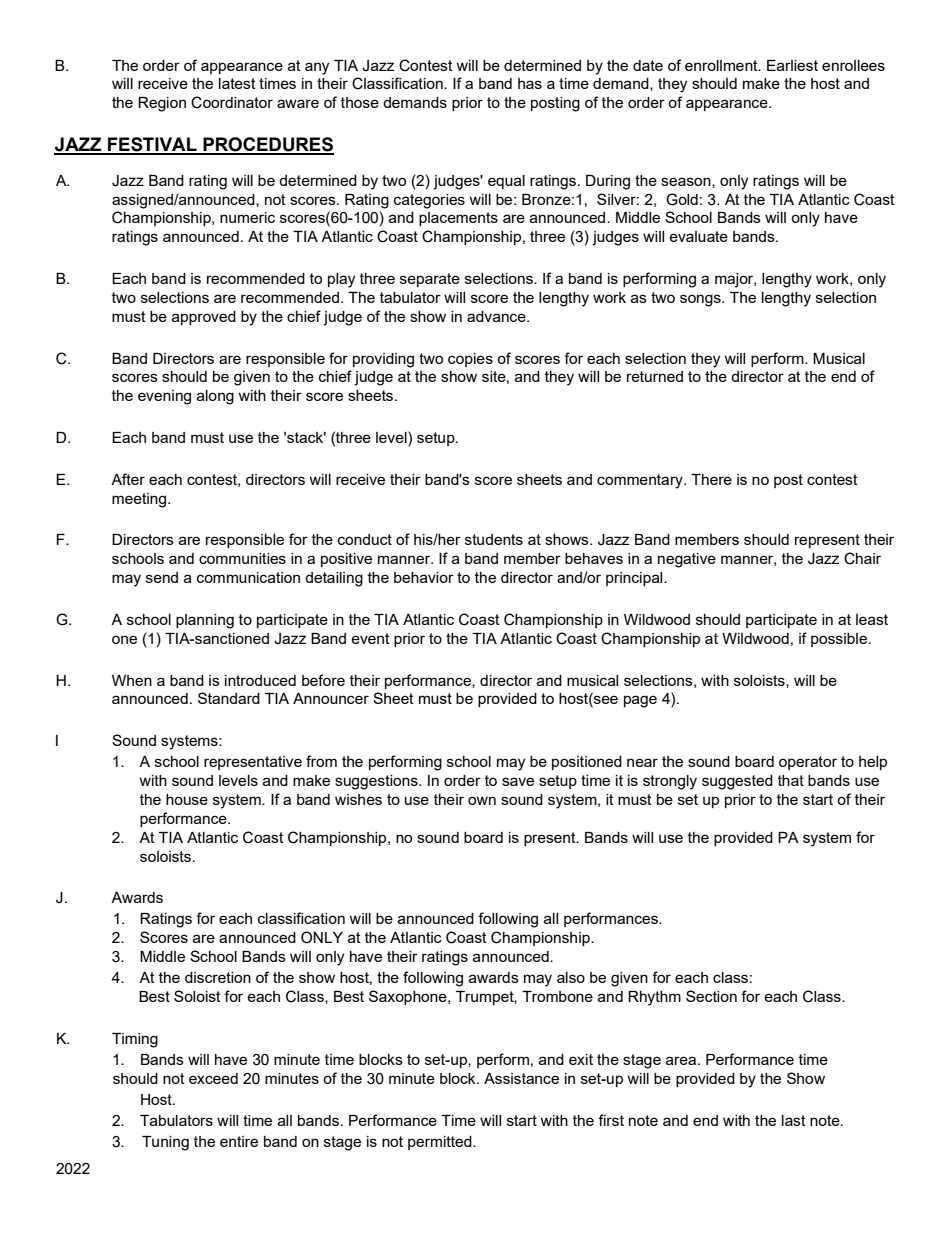 This screenshot has width=952, height=1233. I want to click on has, so click(530, 83).
